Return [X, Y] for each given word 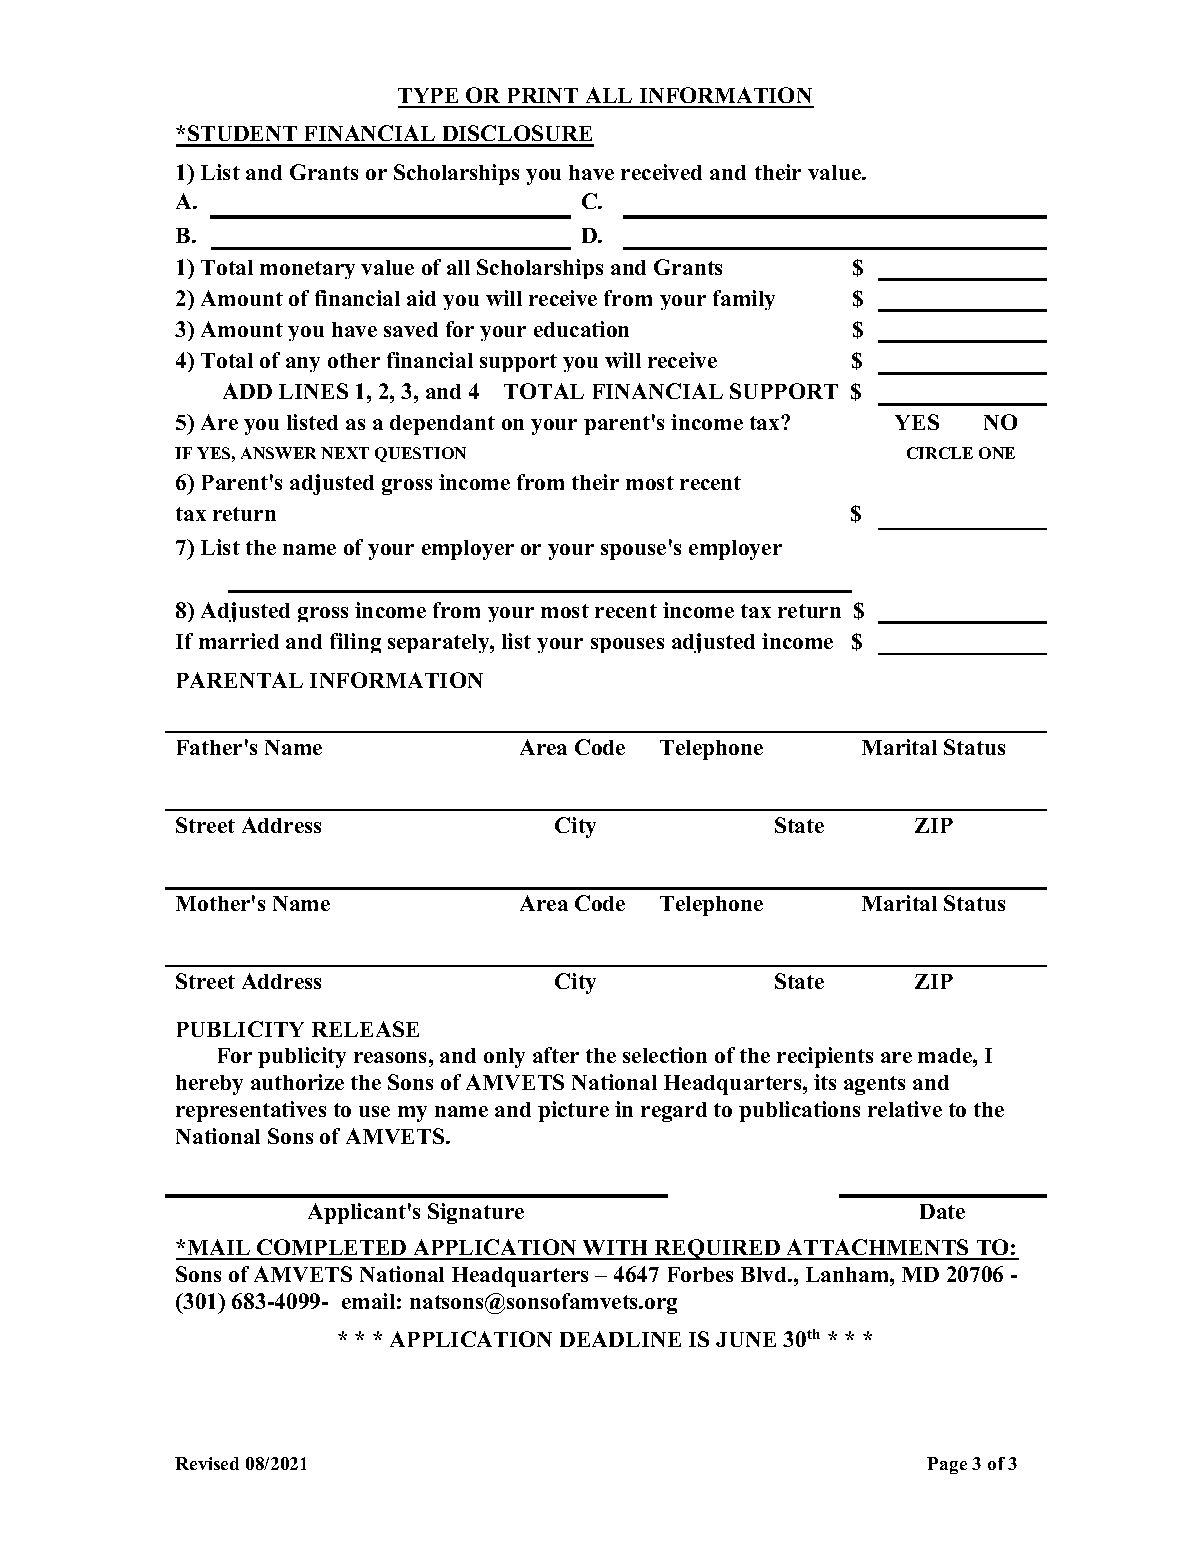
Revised [207, 1463]
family [744, 300]
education [581, 329]
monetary [307, 270]
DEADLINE [620, 1339]
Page [947, 1465]
